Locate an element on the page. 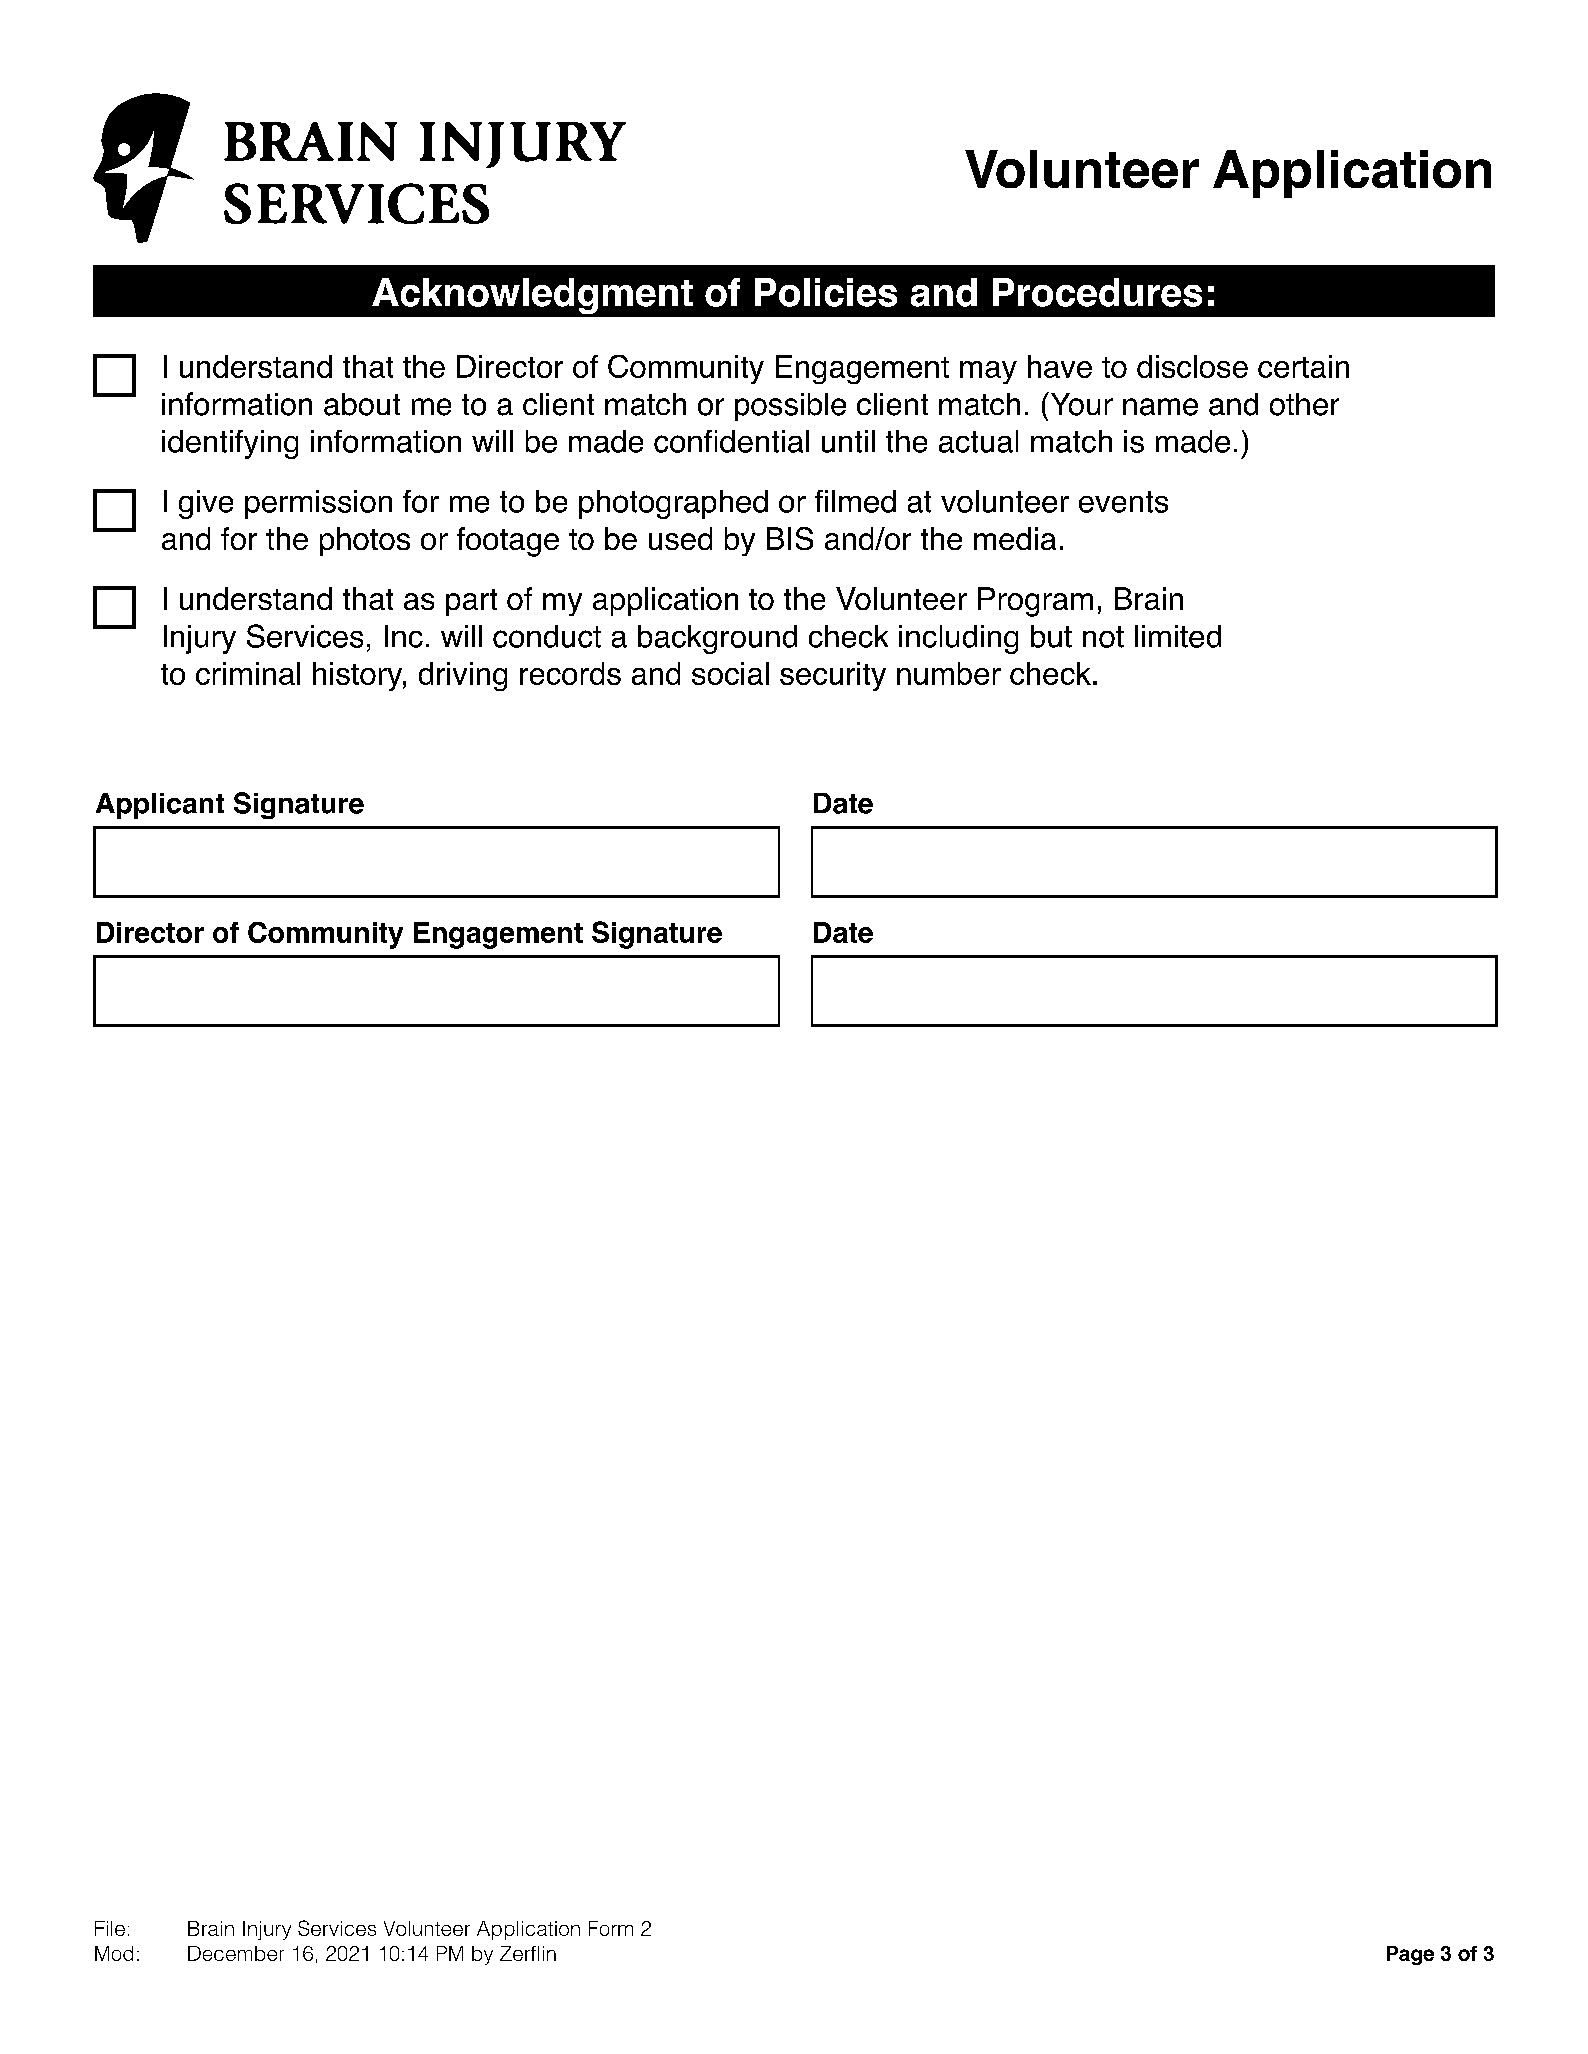 The image size is (1588, 2054). social is located at coordinates (730, 673).
